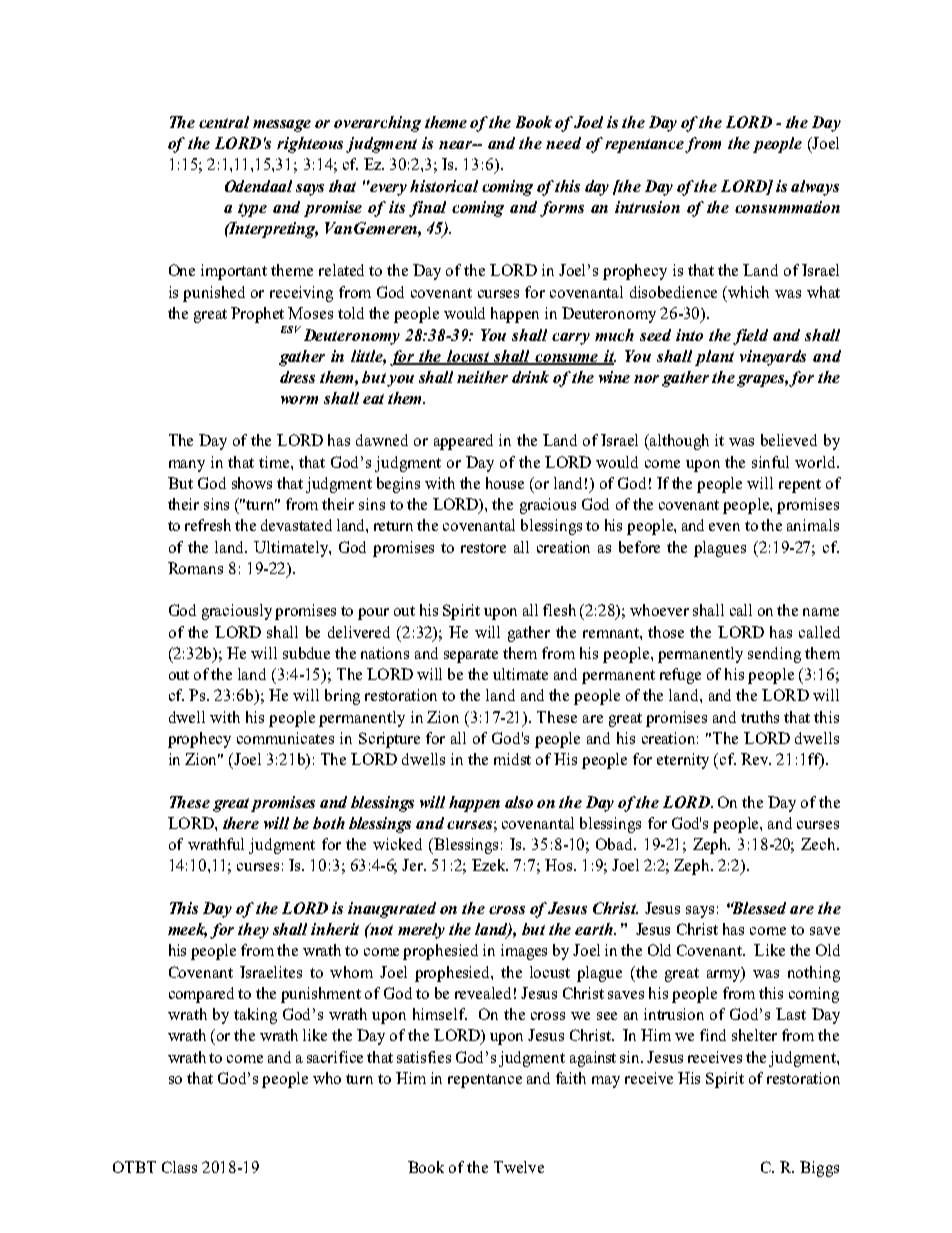 The height and width of the screenshot is (1233, 952). I want to click on Class, so click(179, 1167).
